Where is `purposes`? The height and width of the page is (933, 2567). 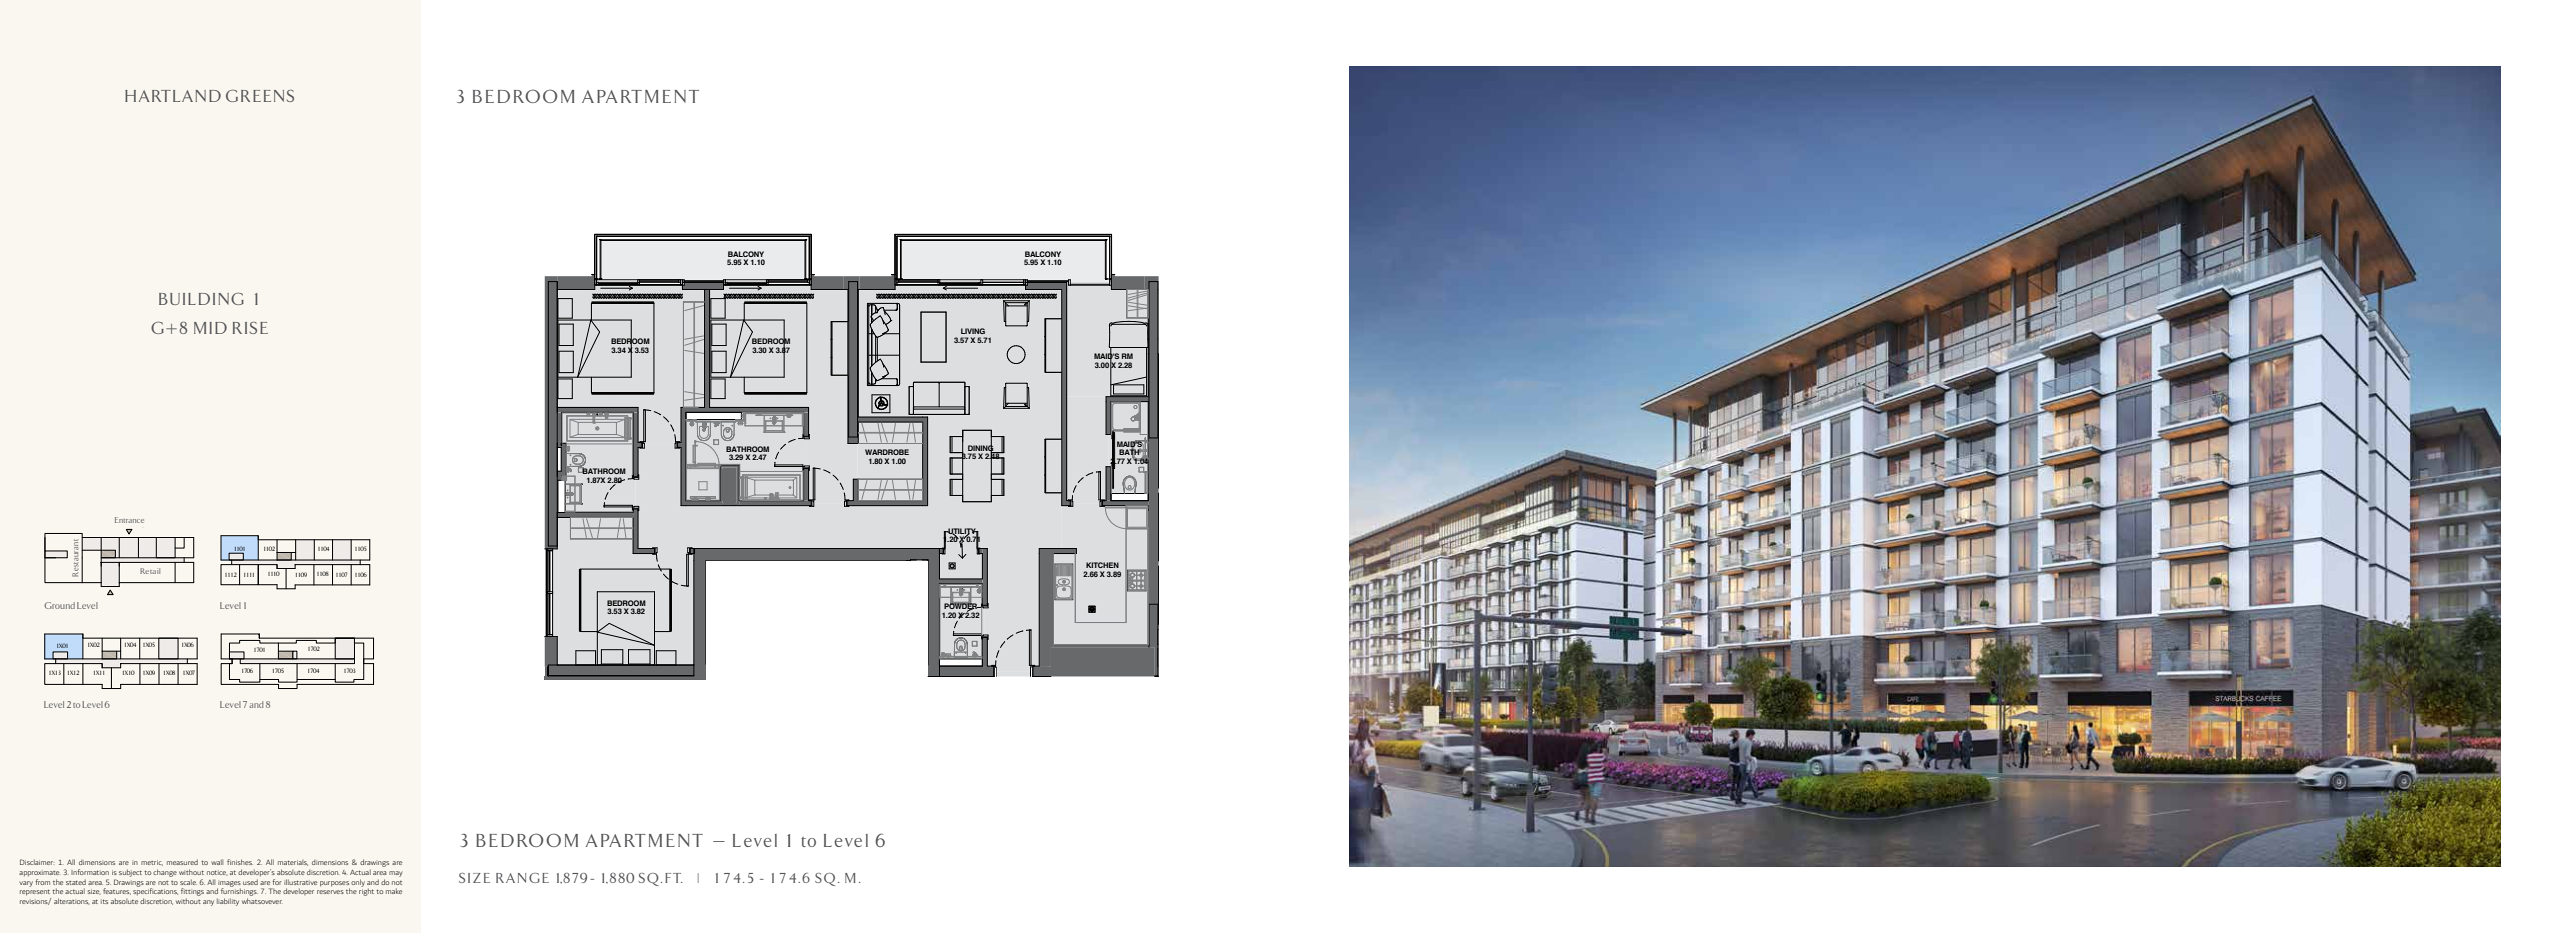
purposes is located at coordinates (335, 885).
